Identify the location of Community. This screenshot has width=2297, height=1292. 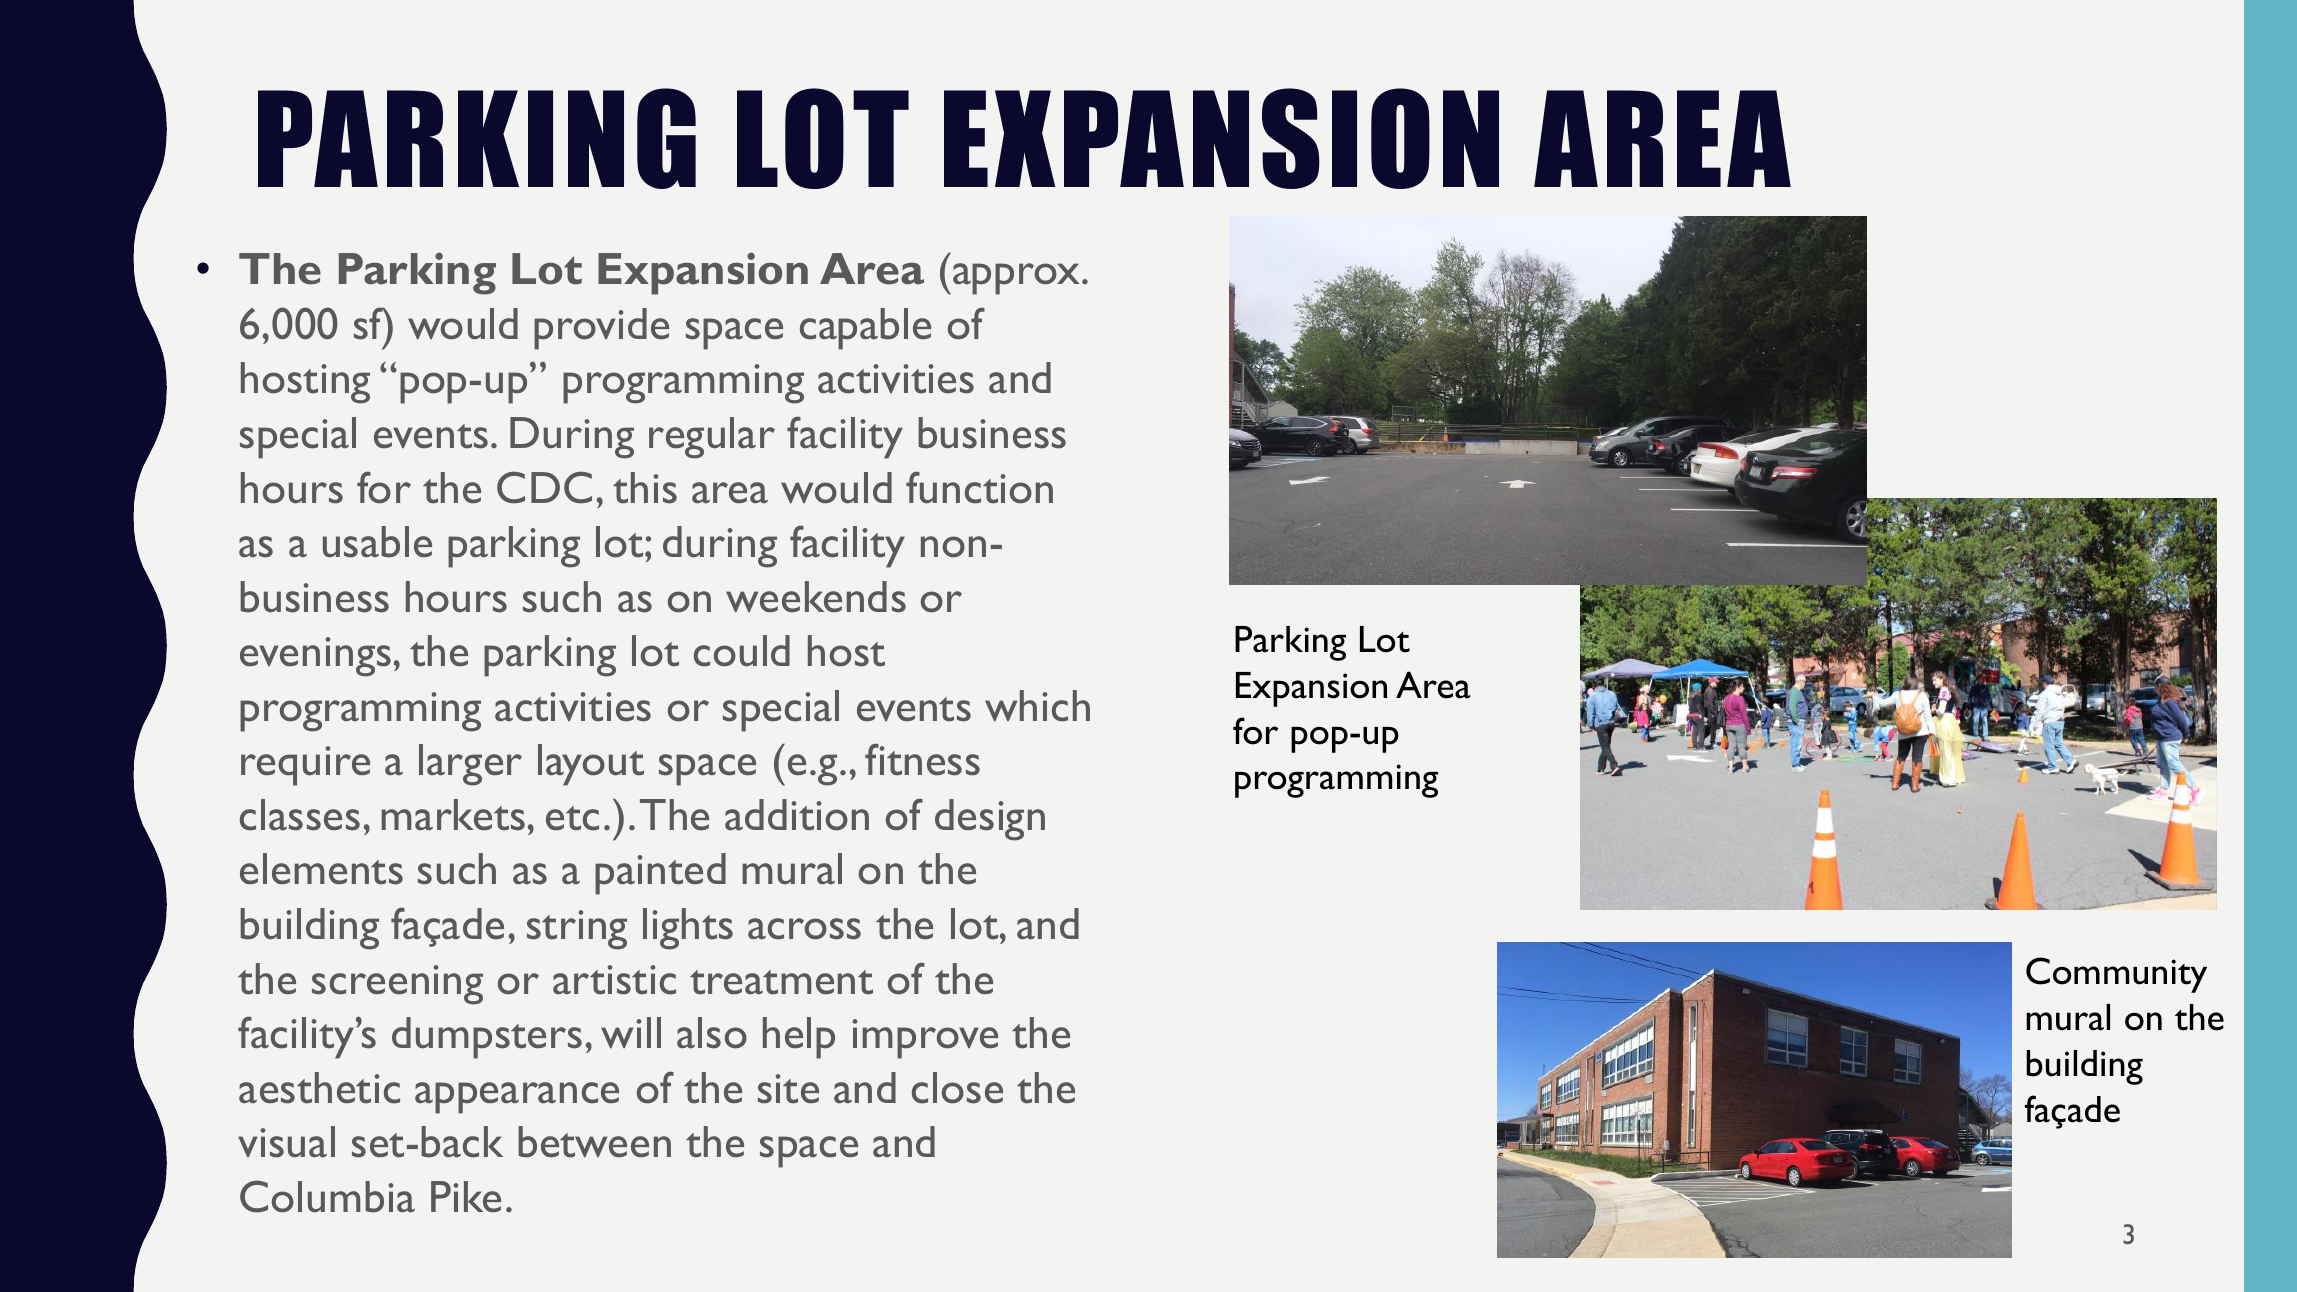
(2116, 975).
